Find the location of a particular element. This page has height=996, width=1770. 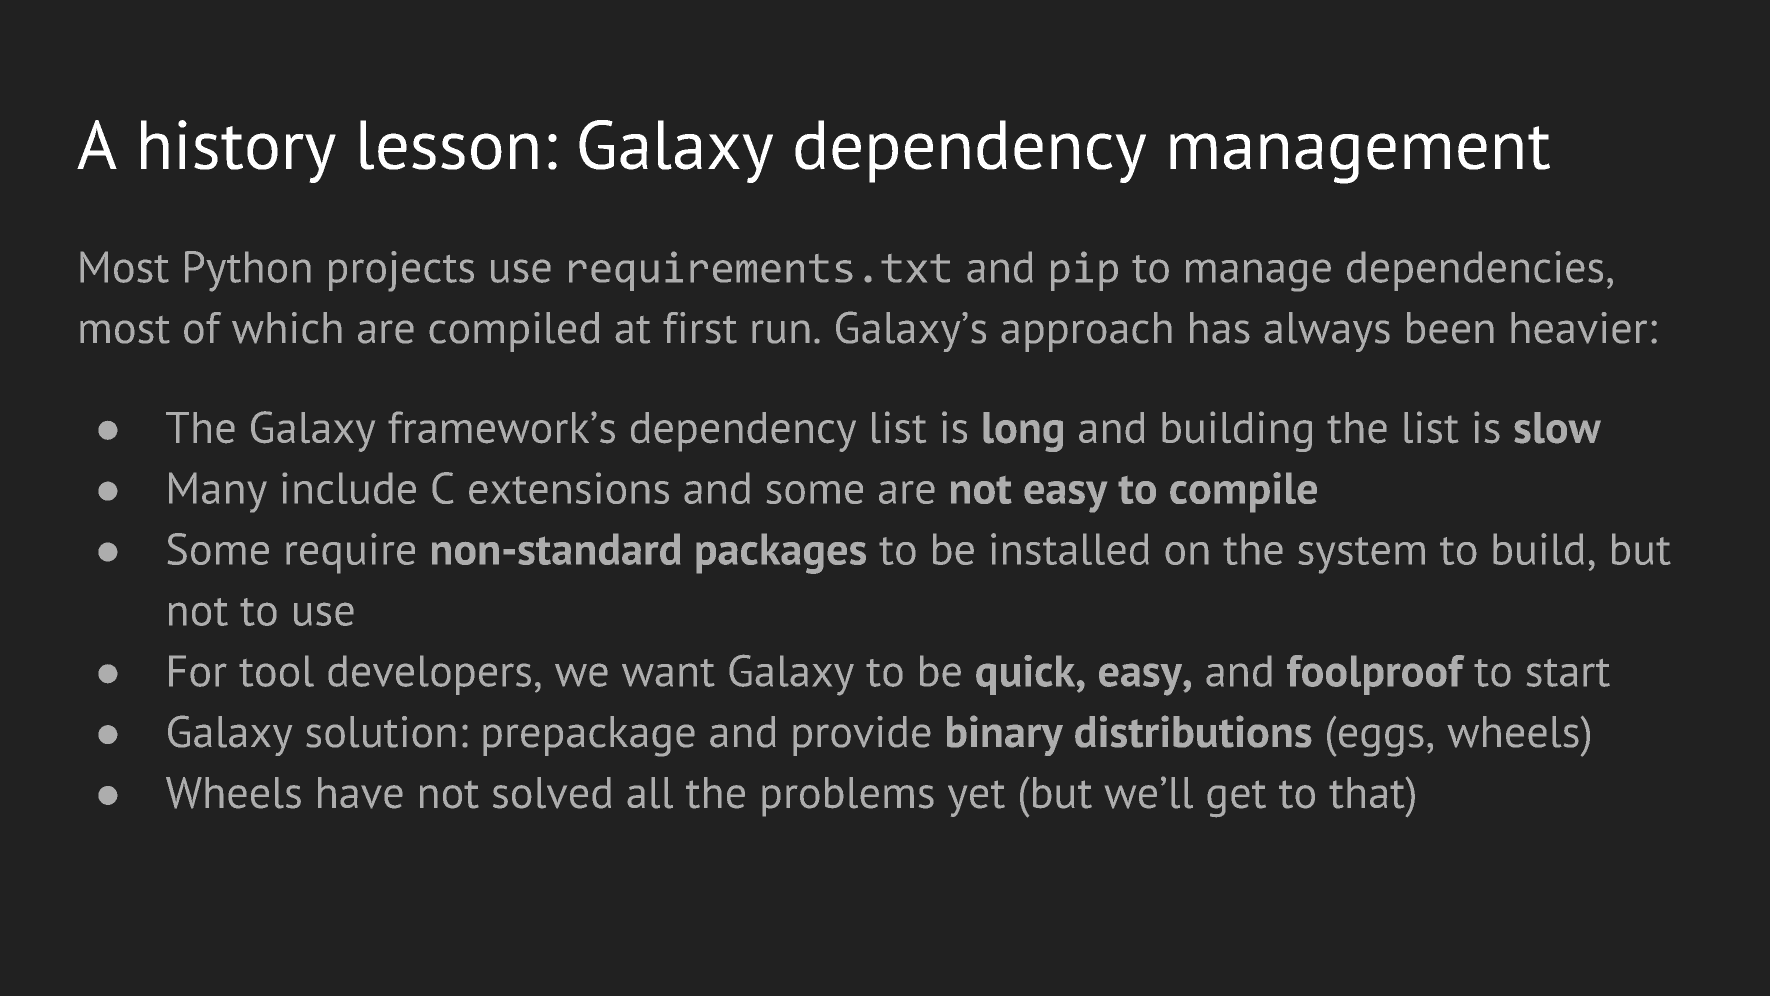

that is located at coordinates (1368, 793).
